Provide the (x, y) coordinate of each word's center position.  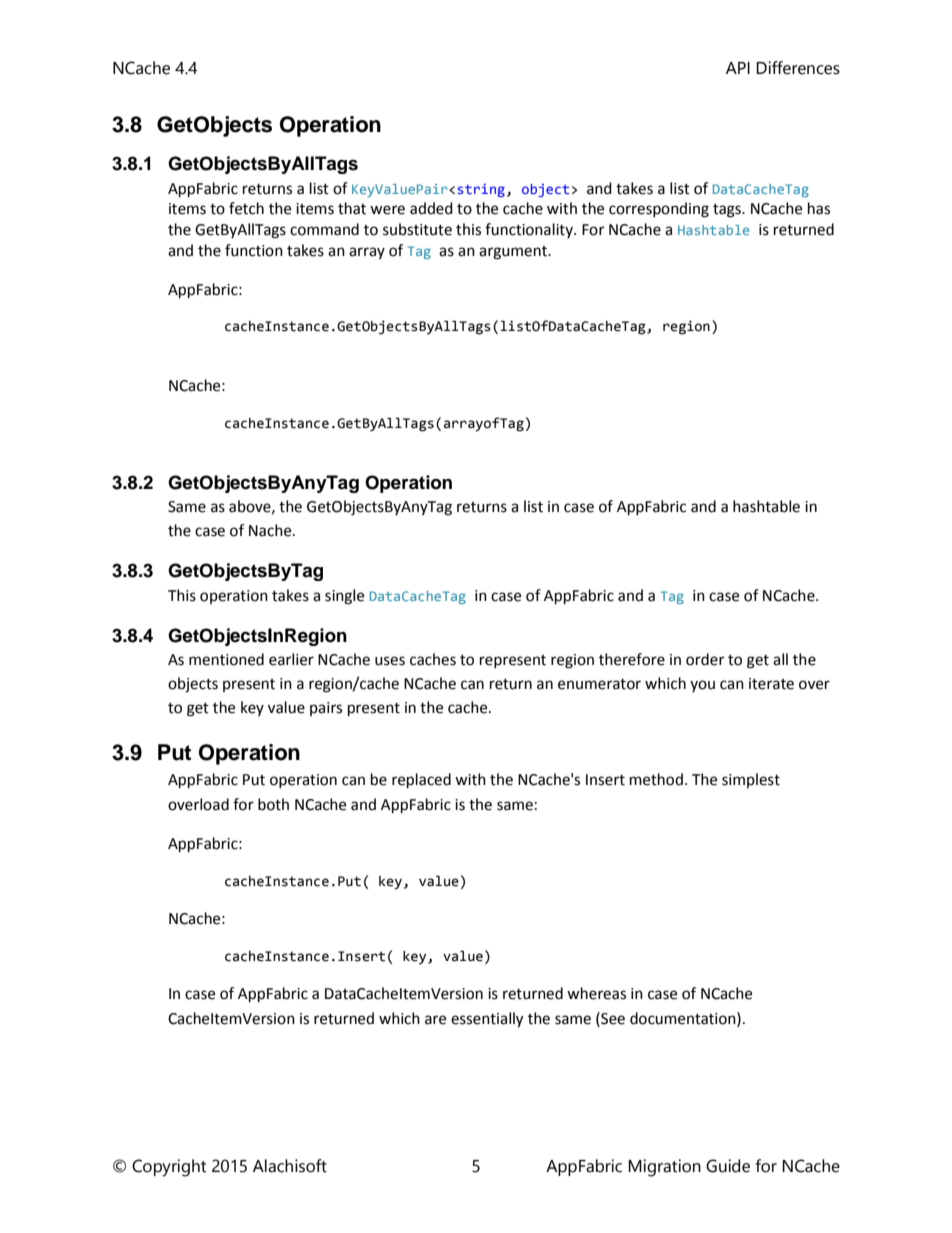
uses (390, 661)
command (324, 229)
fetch (246, 208)
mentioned (226, 659)
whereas (596, 993)
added (431, 208)
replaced (421, 781)
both (273, 804)
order (705, 659)
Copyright (169, 1168)
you (702, 686)
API (738, 68)
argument (514, 253)
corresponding (659, 210)
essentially (487, 1020)
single (344, 597)
